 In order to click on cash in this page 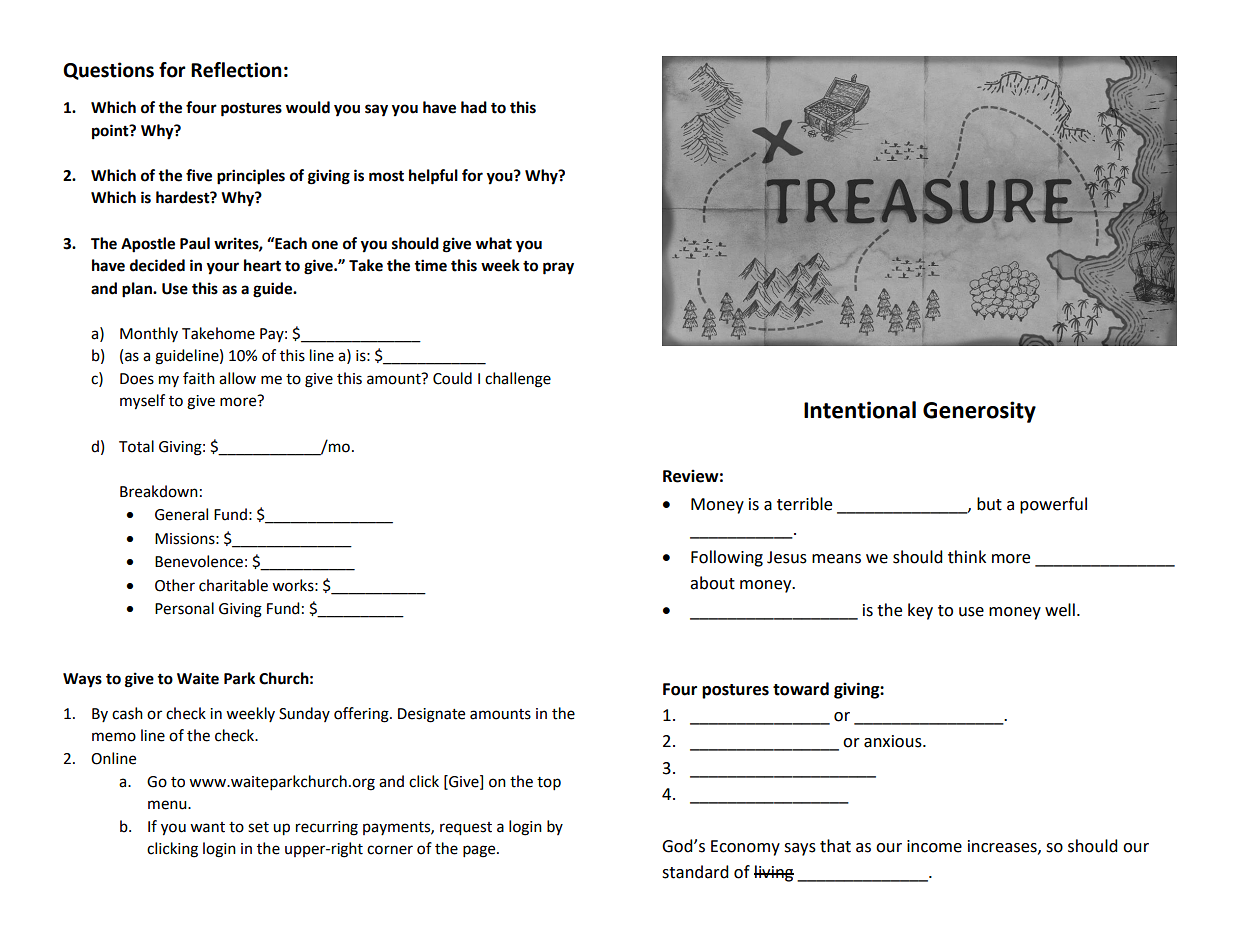, I will do `click(127, 713)`.
